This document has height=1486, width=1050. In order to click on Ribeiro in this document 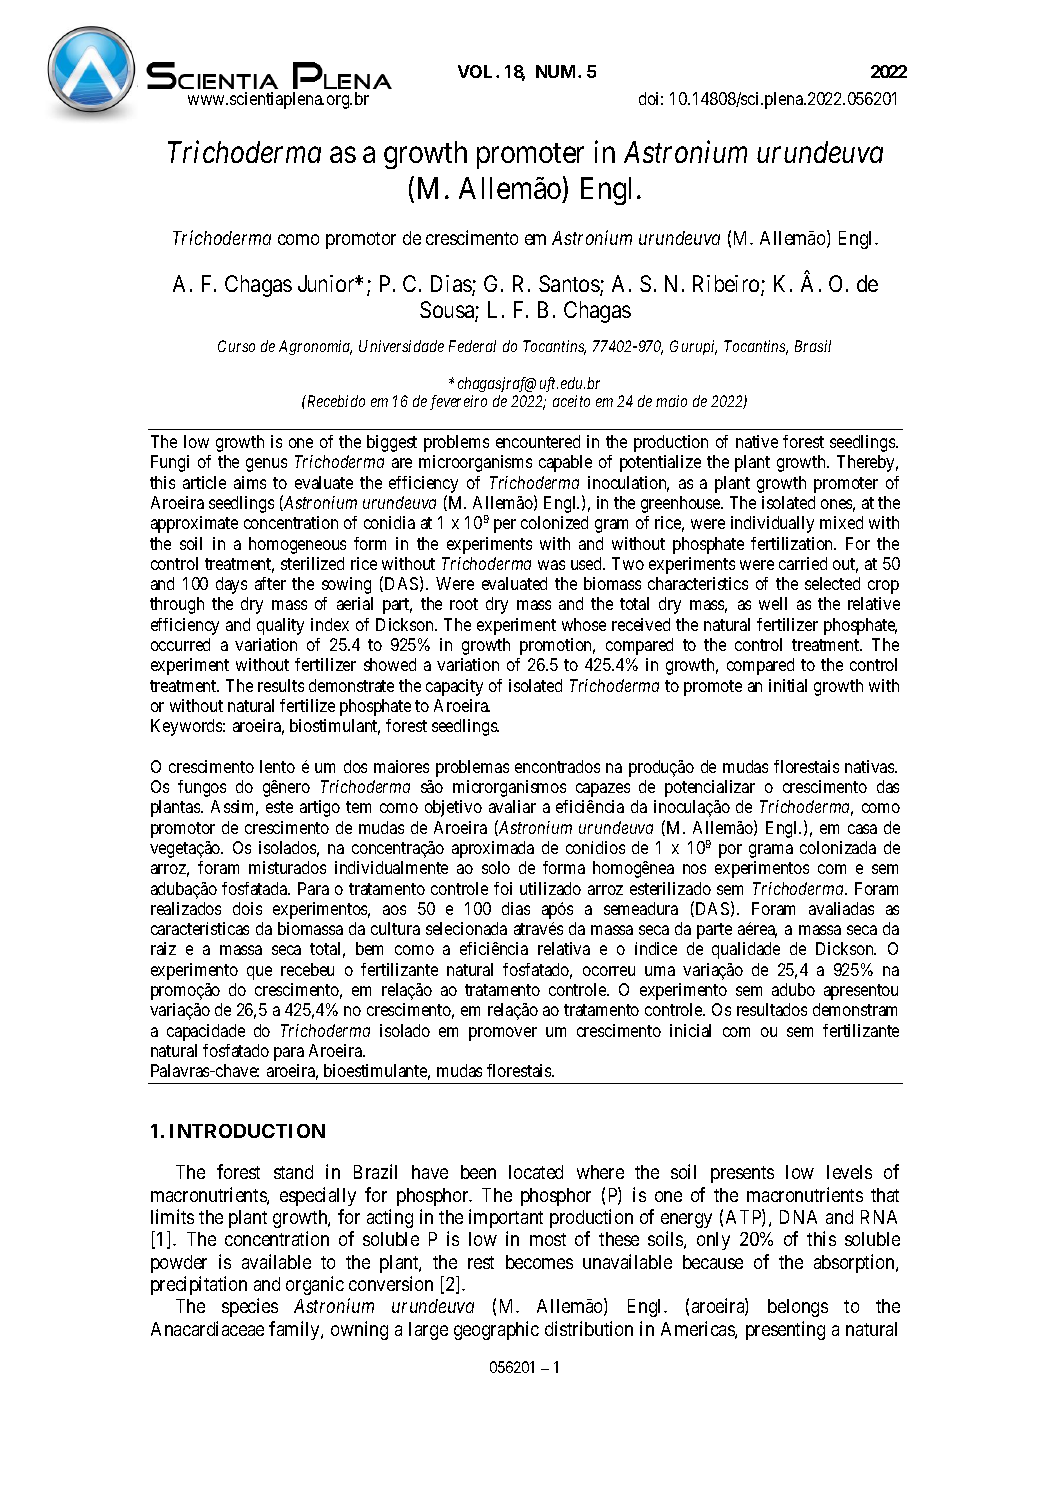, I will do `click(727, 285)`.
